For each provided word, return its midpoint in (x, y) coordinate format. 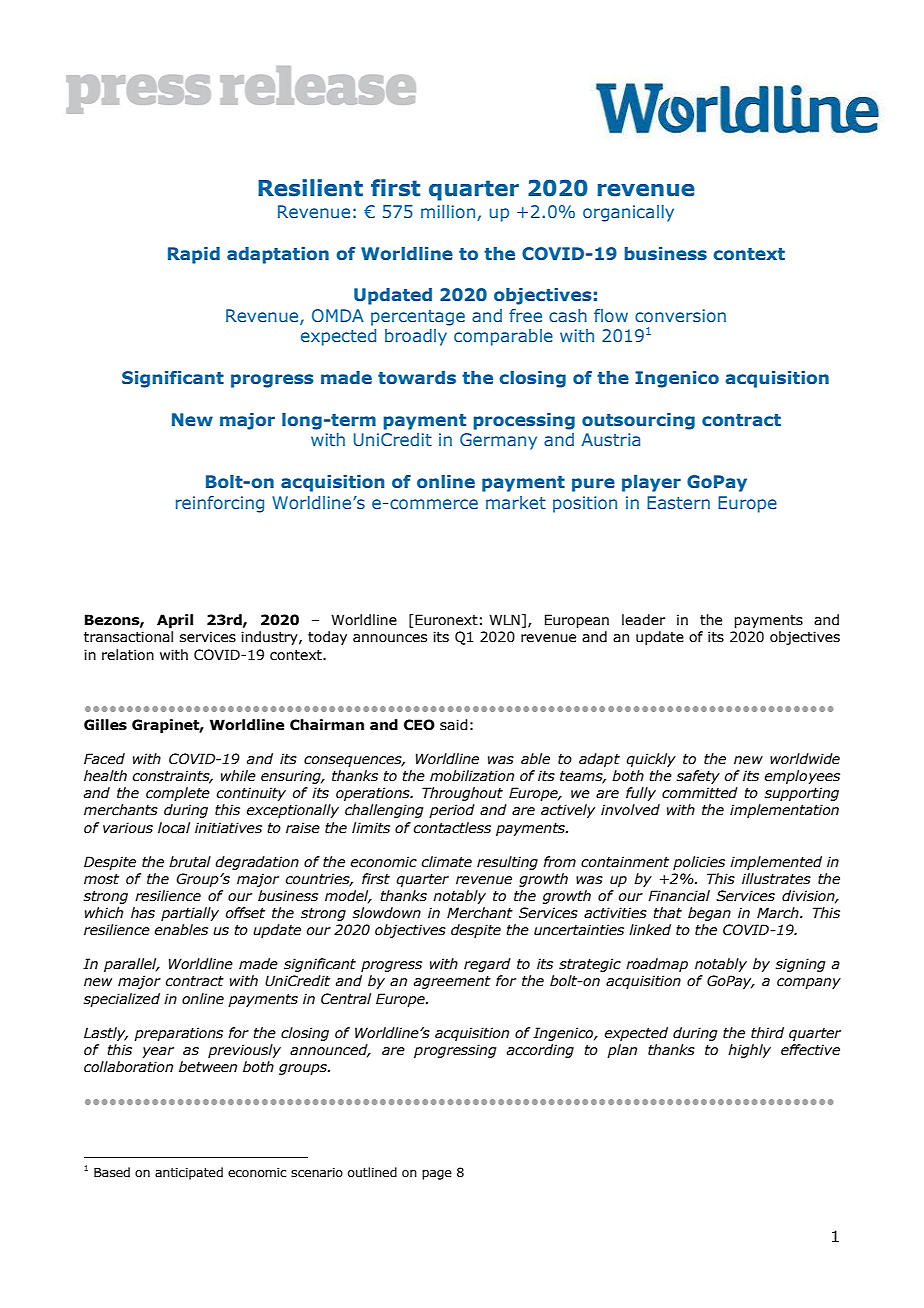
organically (628, 213)
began (709, 914)
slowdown (387, 913)
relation (128, 655)
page (437, 1175)
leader (643, 620)
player (651, 483)
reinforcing (220, 504)
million (449, 213)
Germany (498, 441)
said (454, 725)
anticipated (189, 1173)
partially (190, 914)
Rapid (194, 255)
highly (749, 1051)
